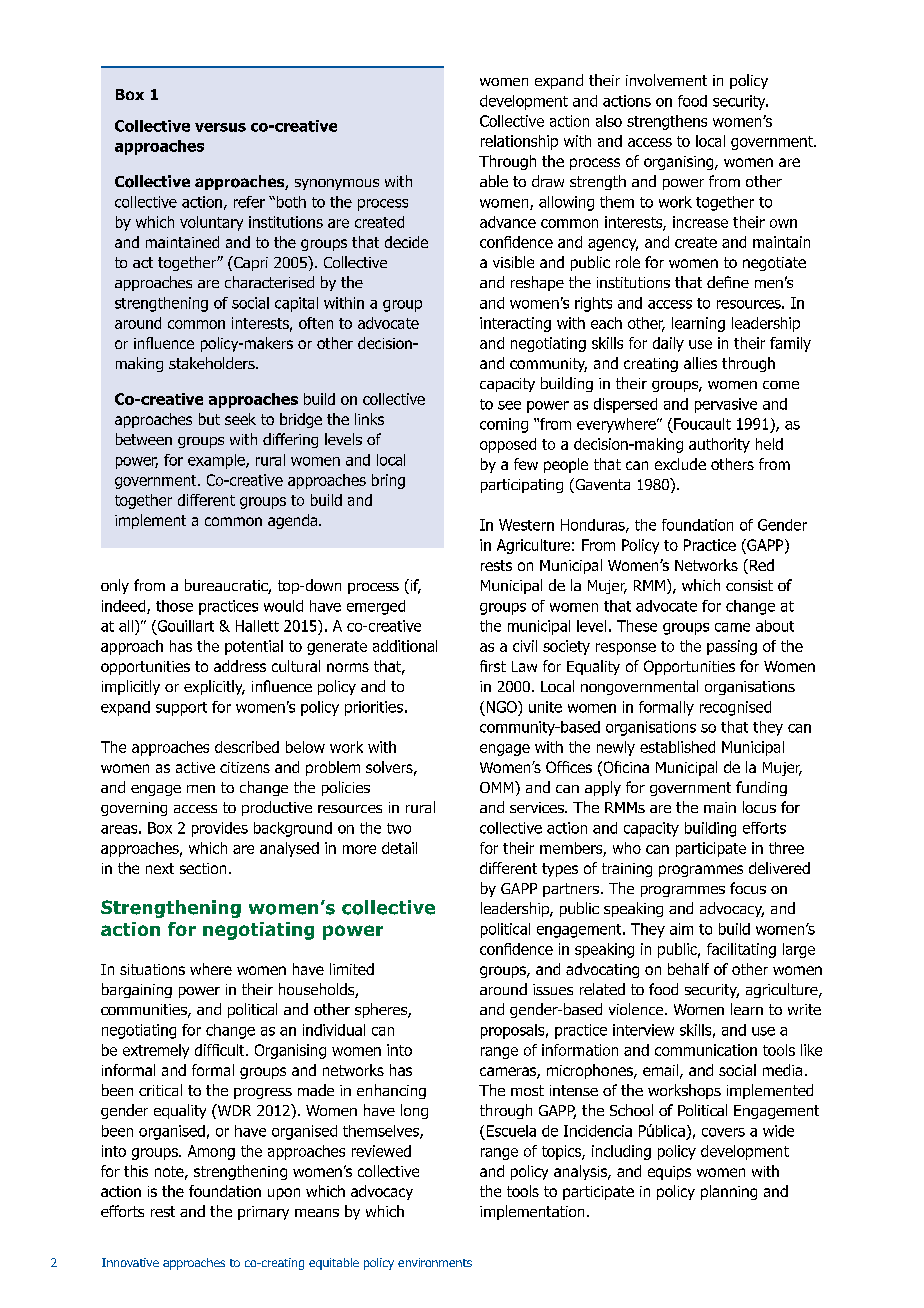 This screenshot has height=1308, width=924. Describe the element at coordinates (152, 969) in the screenshot. I see `situations` at that location.
